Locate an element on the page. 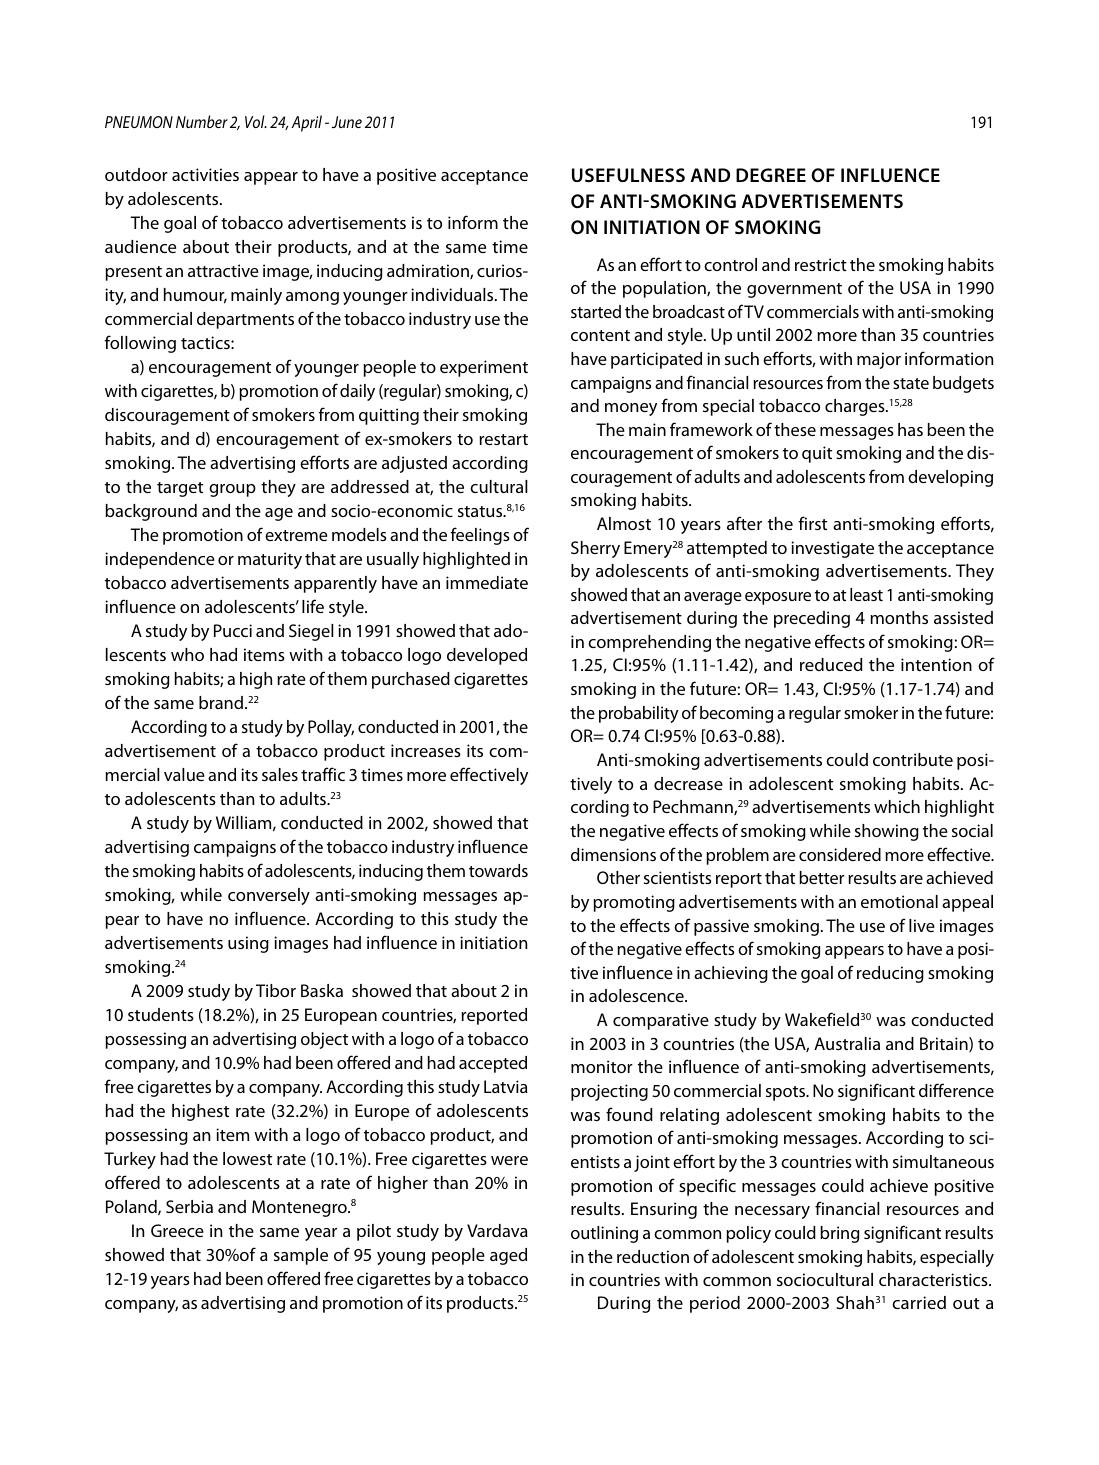 This document has width=1099, height=1465. group is located at coordinates (232, 490).
